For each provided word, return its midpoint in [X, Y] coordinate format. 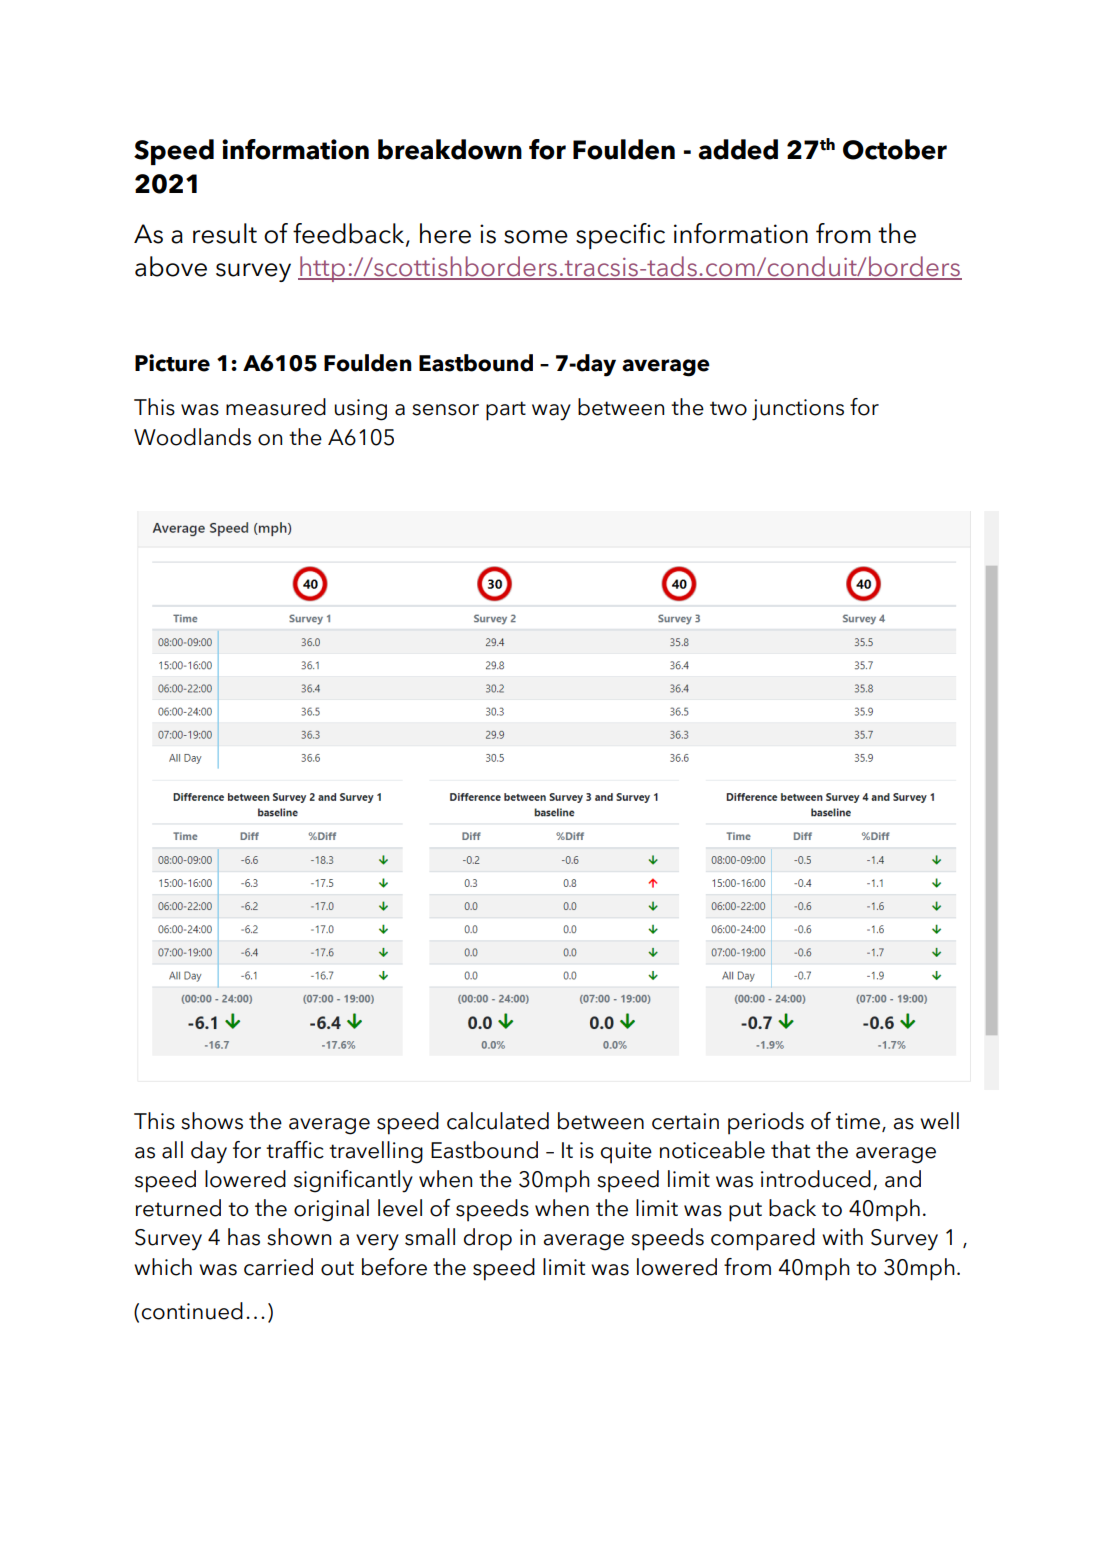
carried [278, 1267]
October [895, 149]
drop [488, 1239]
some [536, 237]
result [225, 233]
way [551, 412]
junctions [798, 410]
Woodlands [192, 437]
